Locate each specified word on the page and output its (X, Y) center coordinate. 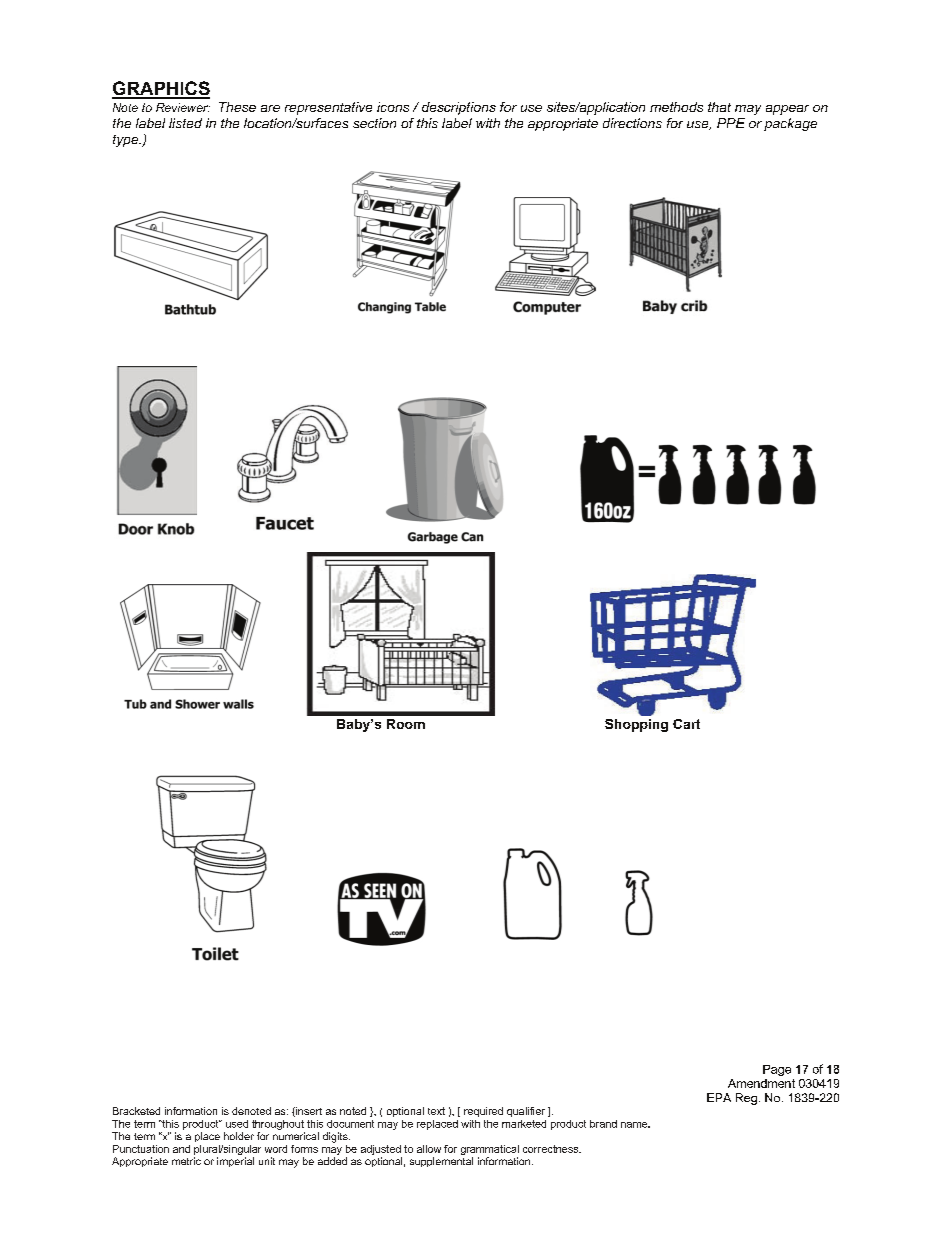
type (127, 141)
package (790, 124)
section (374, 123)
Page (777, 1070)
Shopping (636, 725)
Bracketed (136, 1111)
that (719, 107)
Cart (686, 724)
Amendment (761, 1083)
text (436, 1111)
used (237, 1124)
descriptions (459, 108)
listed (185, 123)
